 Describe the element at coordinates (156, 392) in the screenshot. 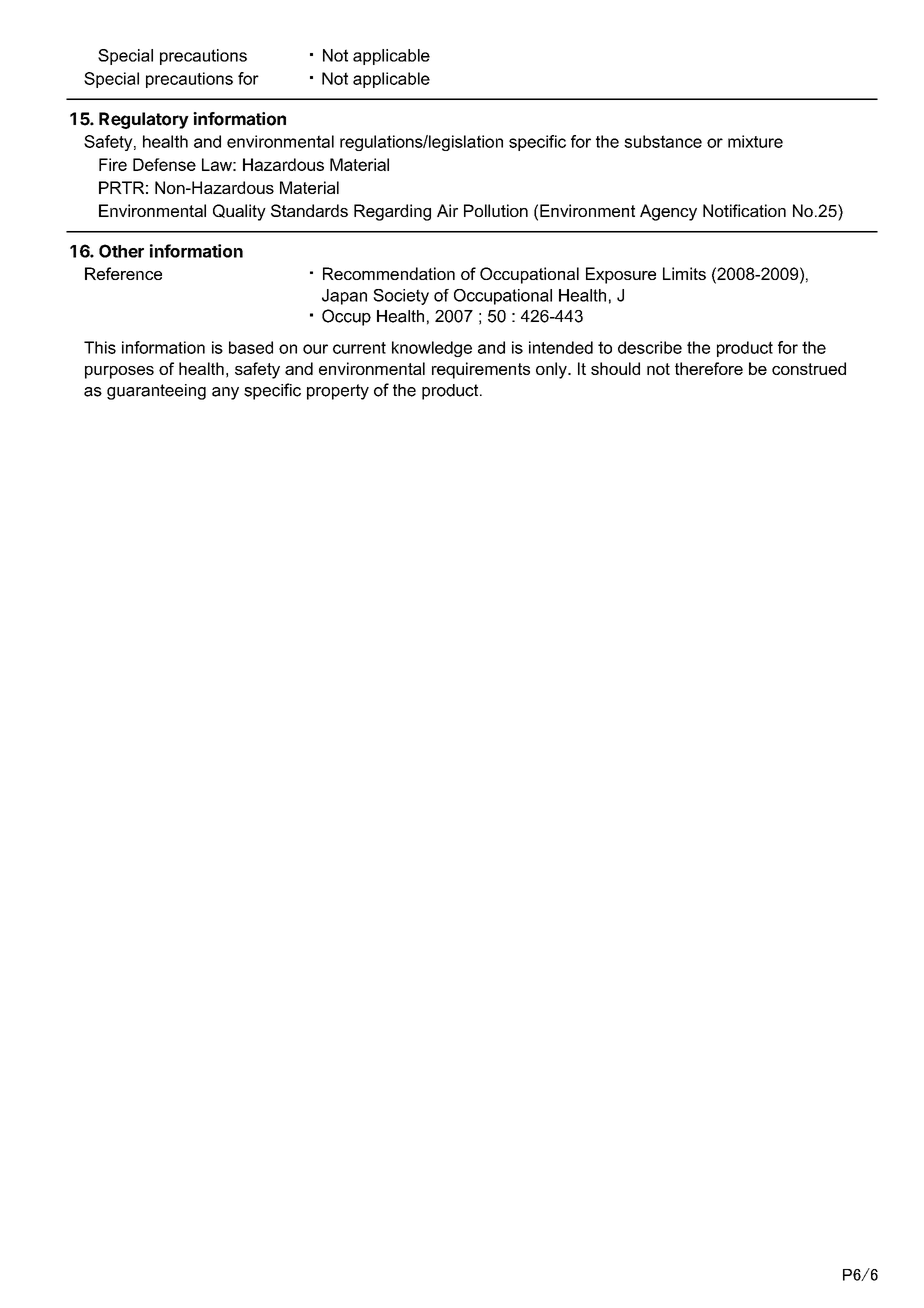

I see `guaranteeing` at that location.
